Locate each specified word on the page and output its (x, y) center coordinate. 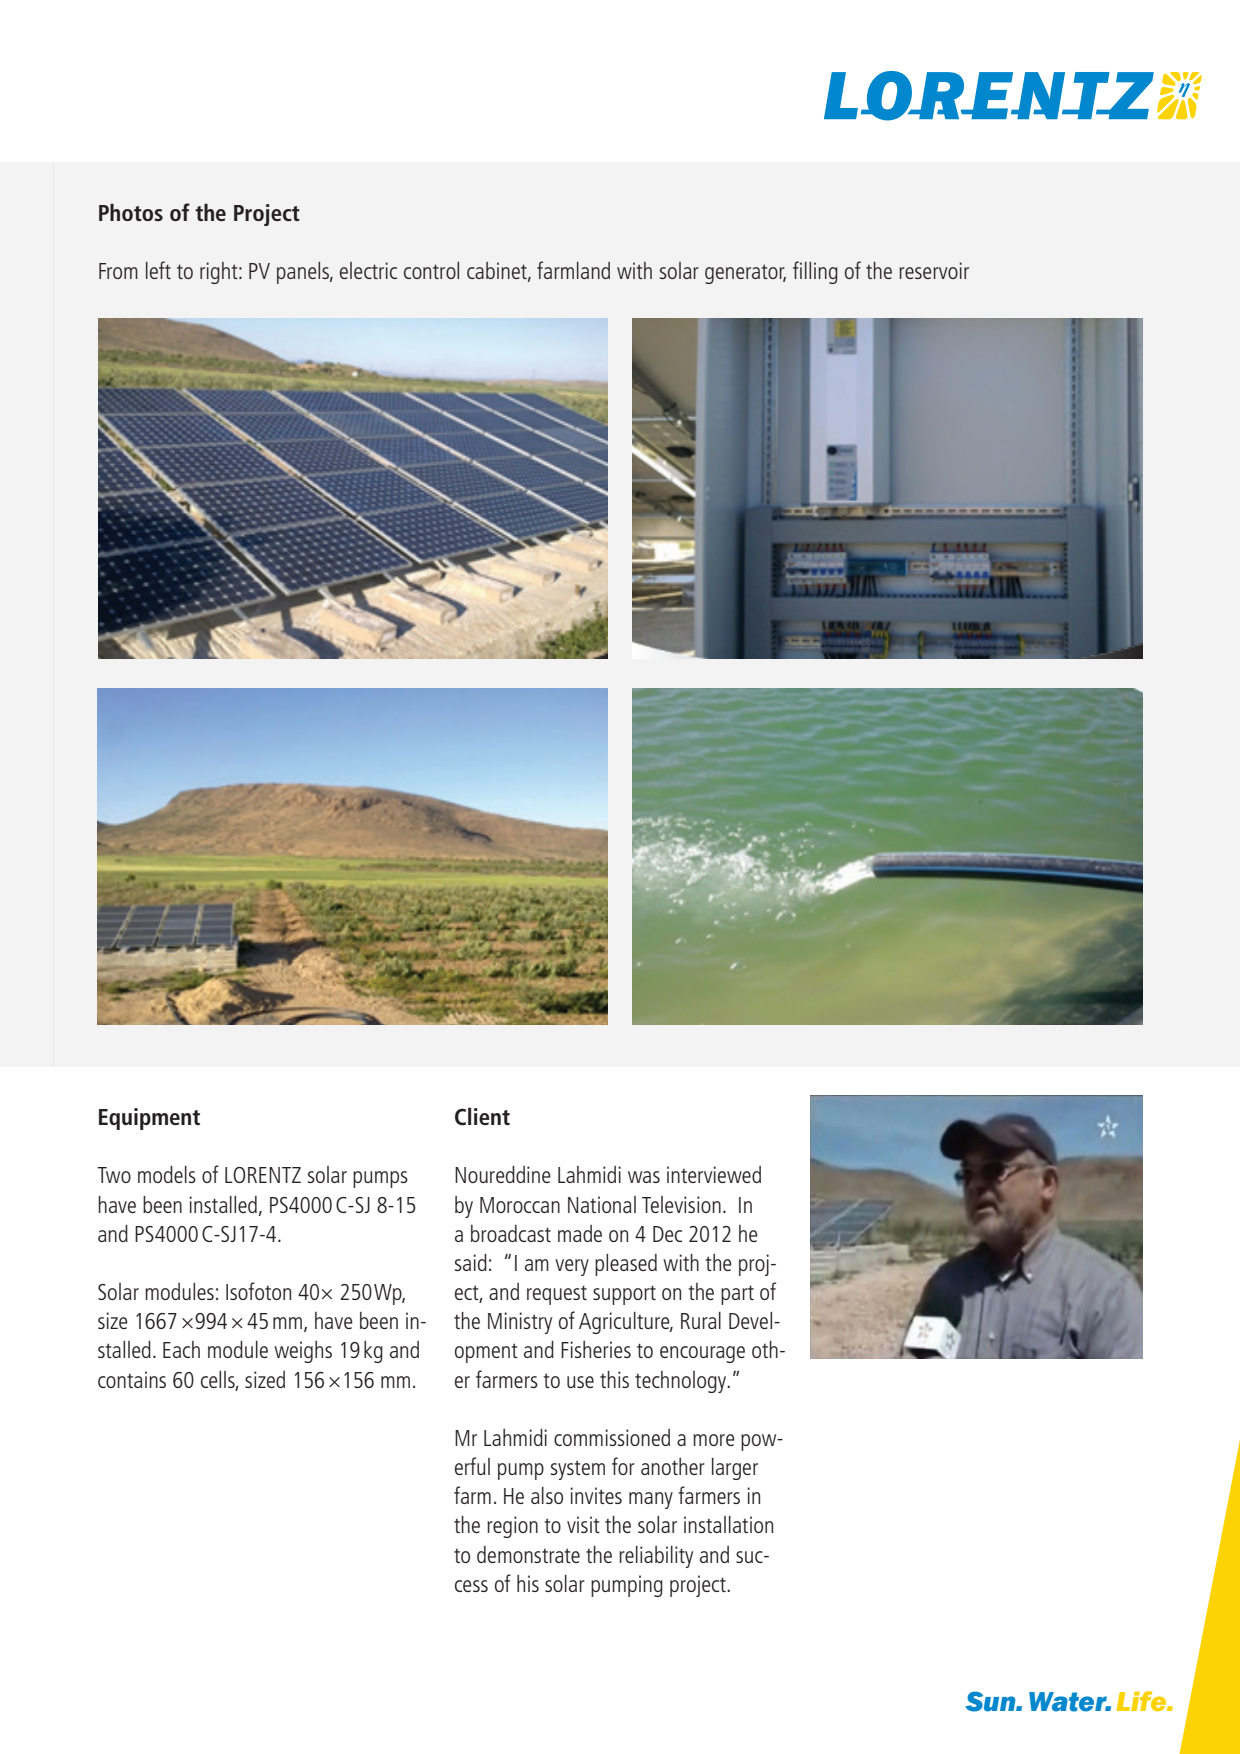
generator (745, 274)
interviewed (714, 1174)
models (167, 1174)
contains (132, 1379)
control (431, 270)
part (737, 1295)
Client (482, 1116)
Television (681, 1204)
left (158, 270)
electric (368, 270)
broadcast (511, 1233)
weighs (303, 1352)
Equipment (149, 1119)
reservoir (934, 270)
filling (815, 272)
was (644, 1177)
